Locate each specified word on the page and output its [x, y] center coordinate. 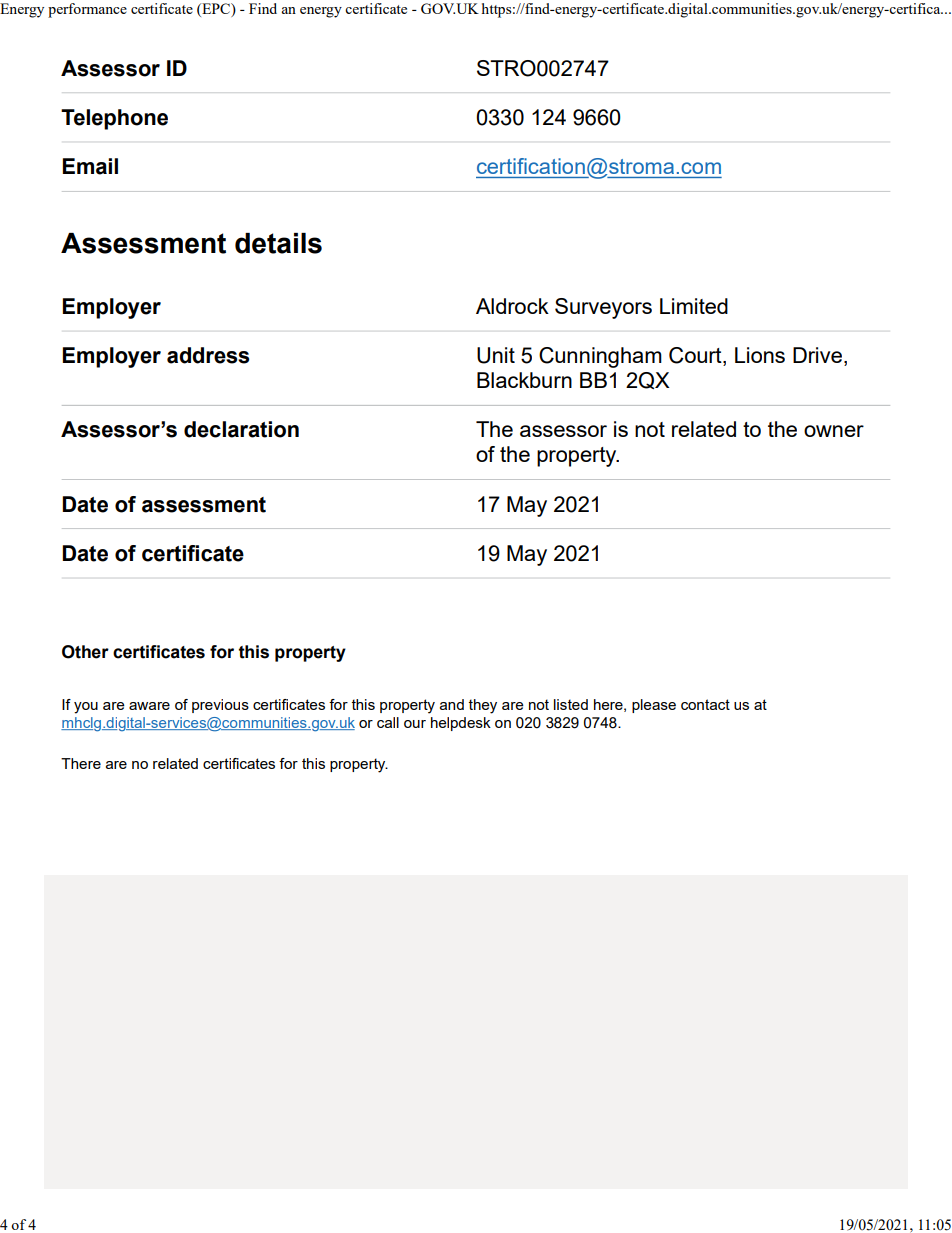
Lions [760, 355]
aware [149, 706]
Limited [694, 306]
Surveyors [603, 308]
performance [87, 10]
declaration [241, 429]
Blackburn [524, 380]
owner [834, 431]
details [278, 243]
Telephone [114, 119]
